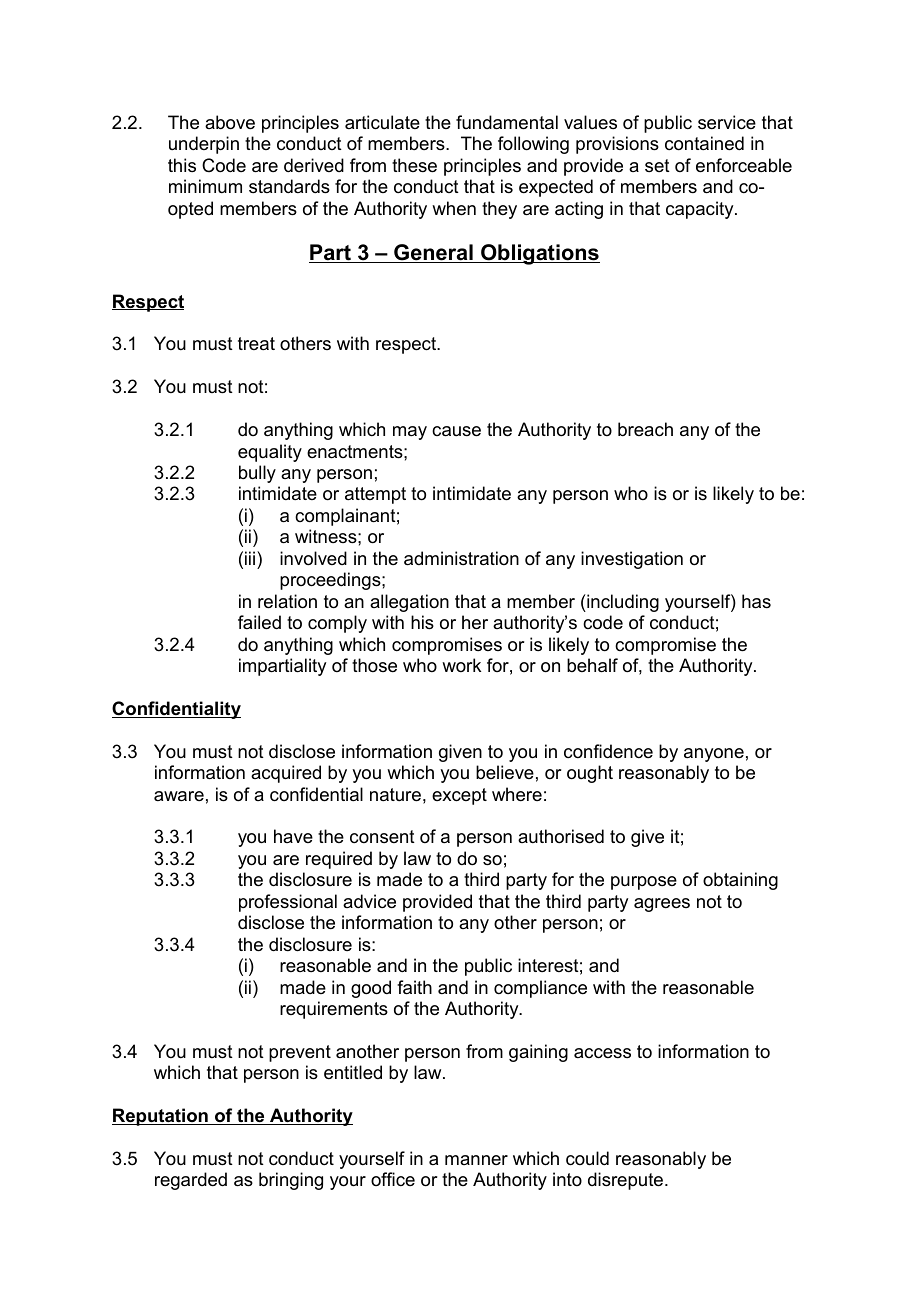 Image resolution: width=924 pixels, height=1308 pixels. What do you see at coordinates (191, 1181) in the page?
I see `regarded` at bounding box center [191, 1181].
